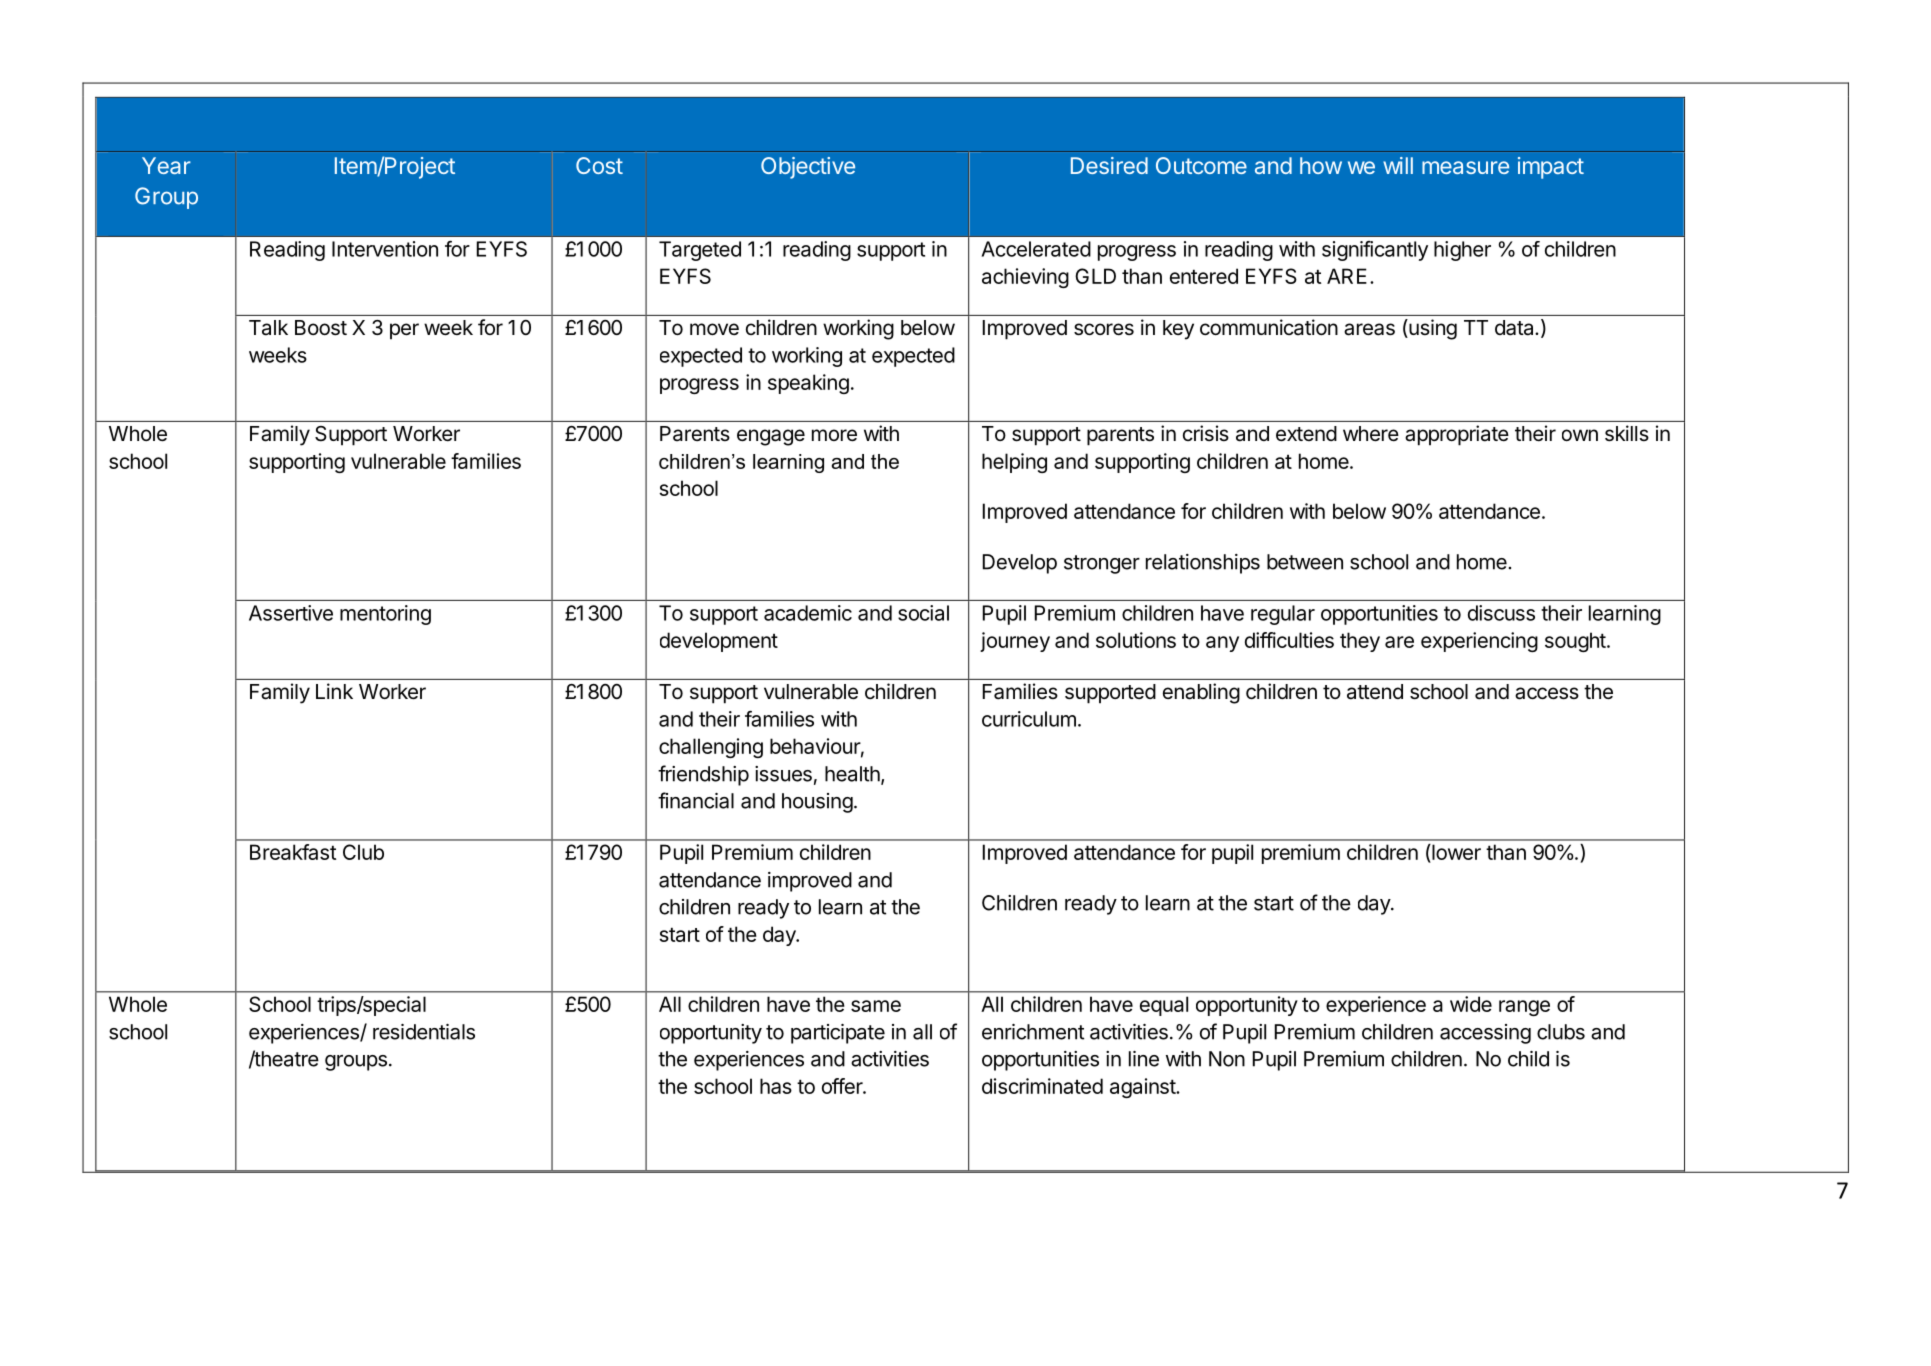 The width and height of the document is (1931, 1366). What do you see at coordinates (834, 435) in the document?
I see `more` at bounding box center [834, 435].
